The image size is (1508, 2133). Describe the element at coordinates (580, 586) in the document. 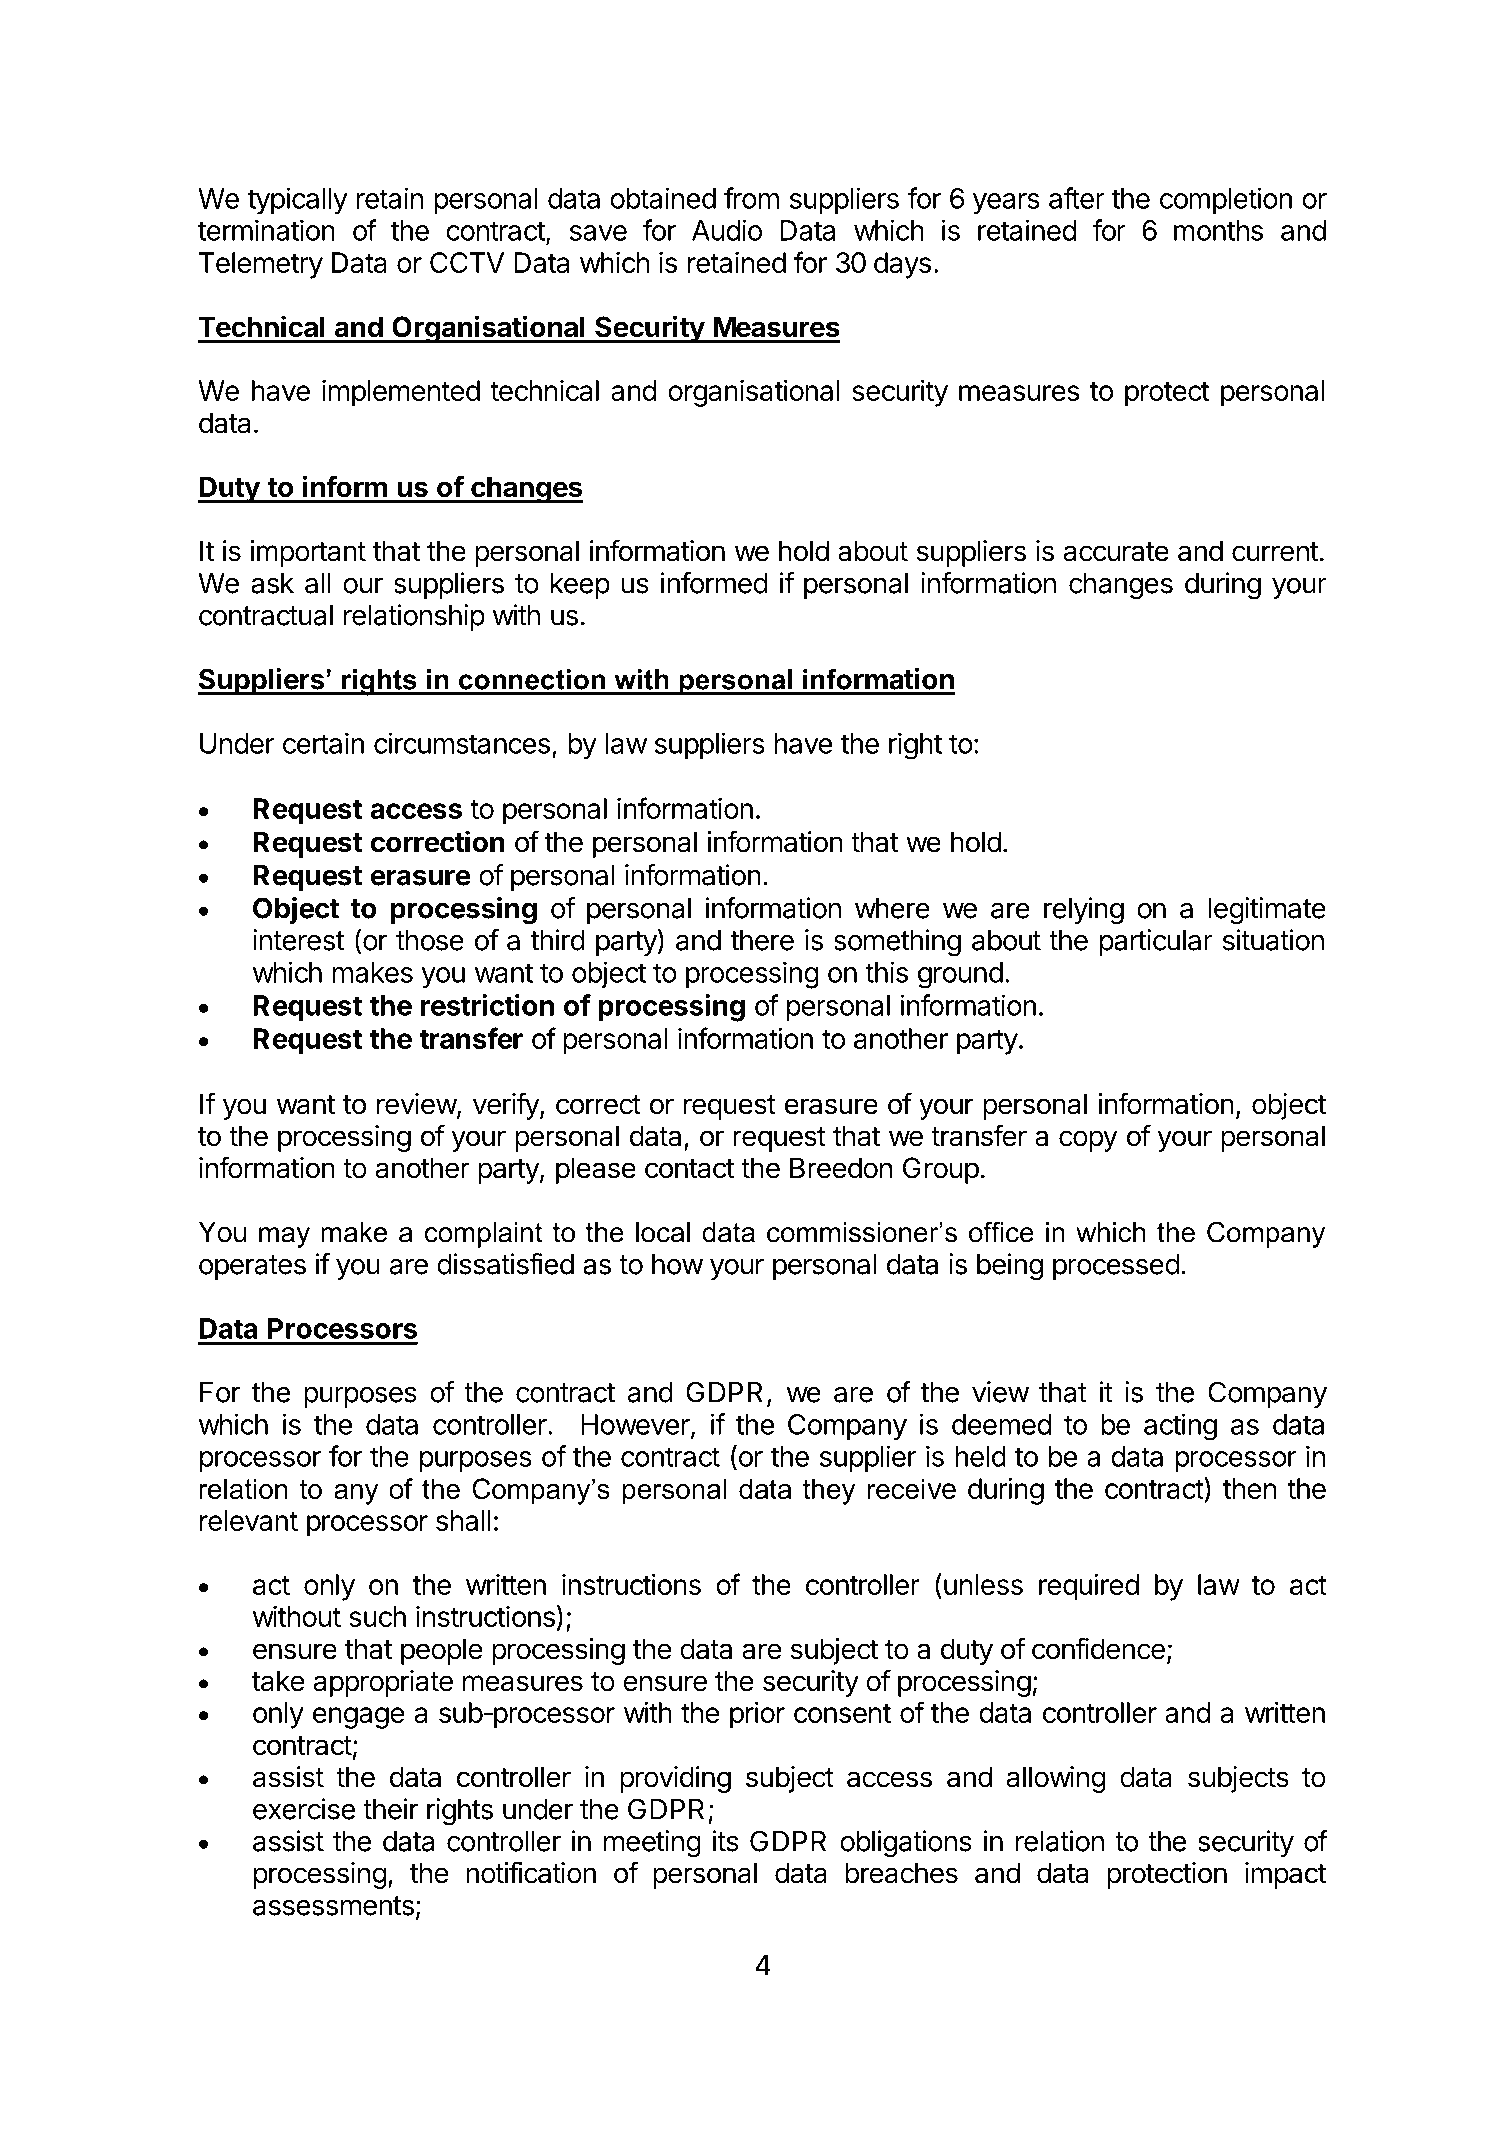

I see `keep` at that location.
